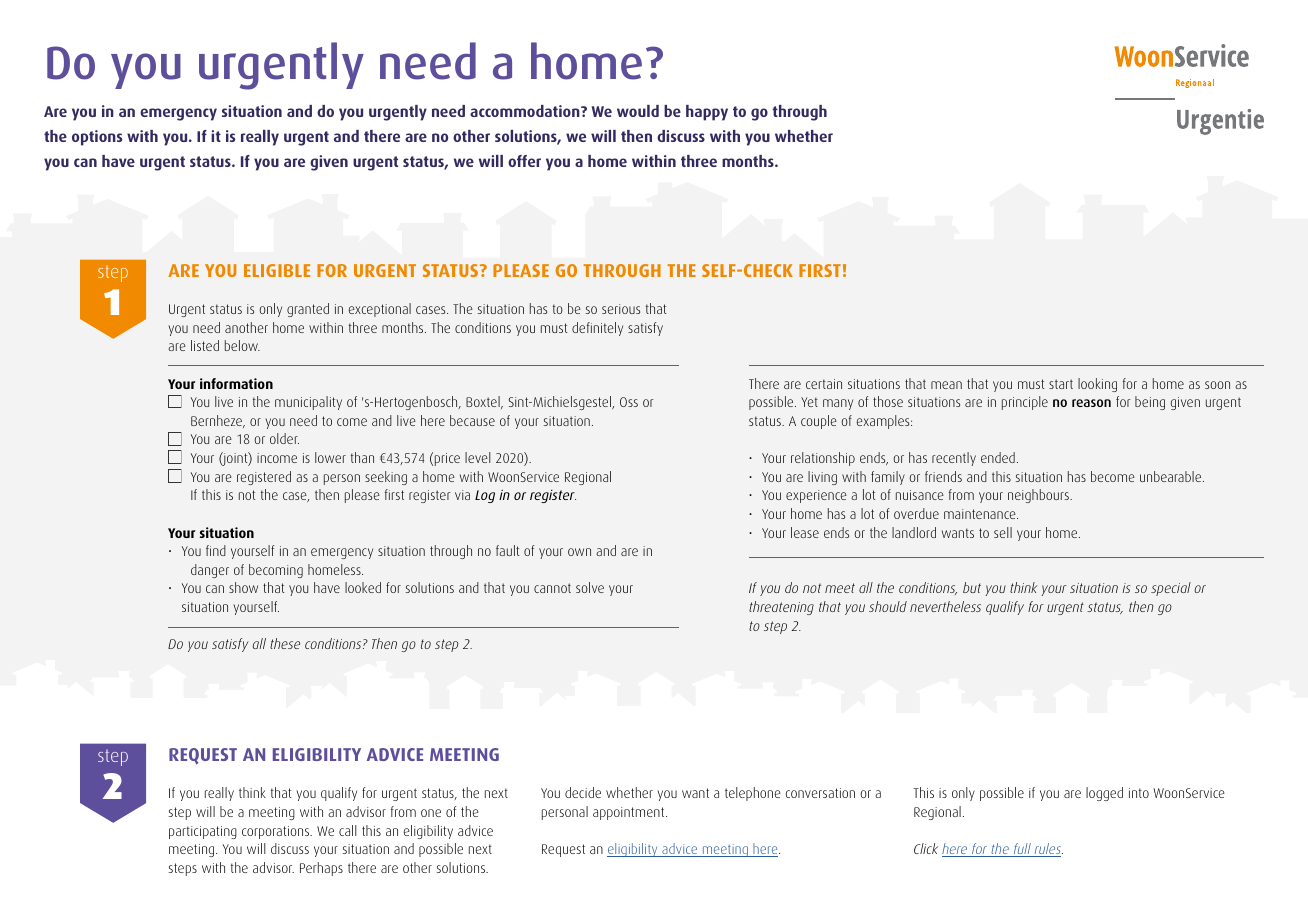 This screenshot has height=924, width=1308. I want to click on lower, so click(330, 457).
